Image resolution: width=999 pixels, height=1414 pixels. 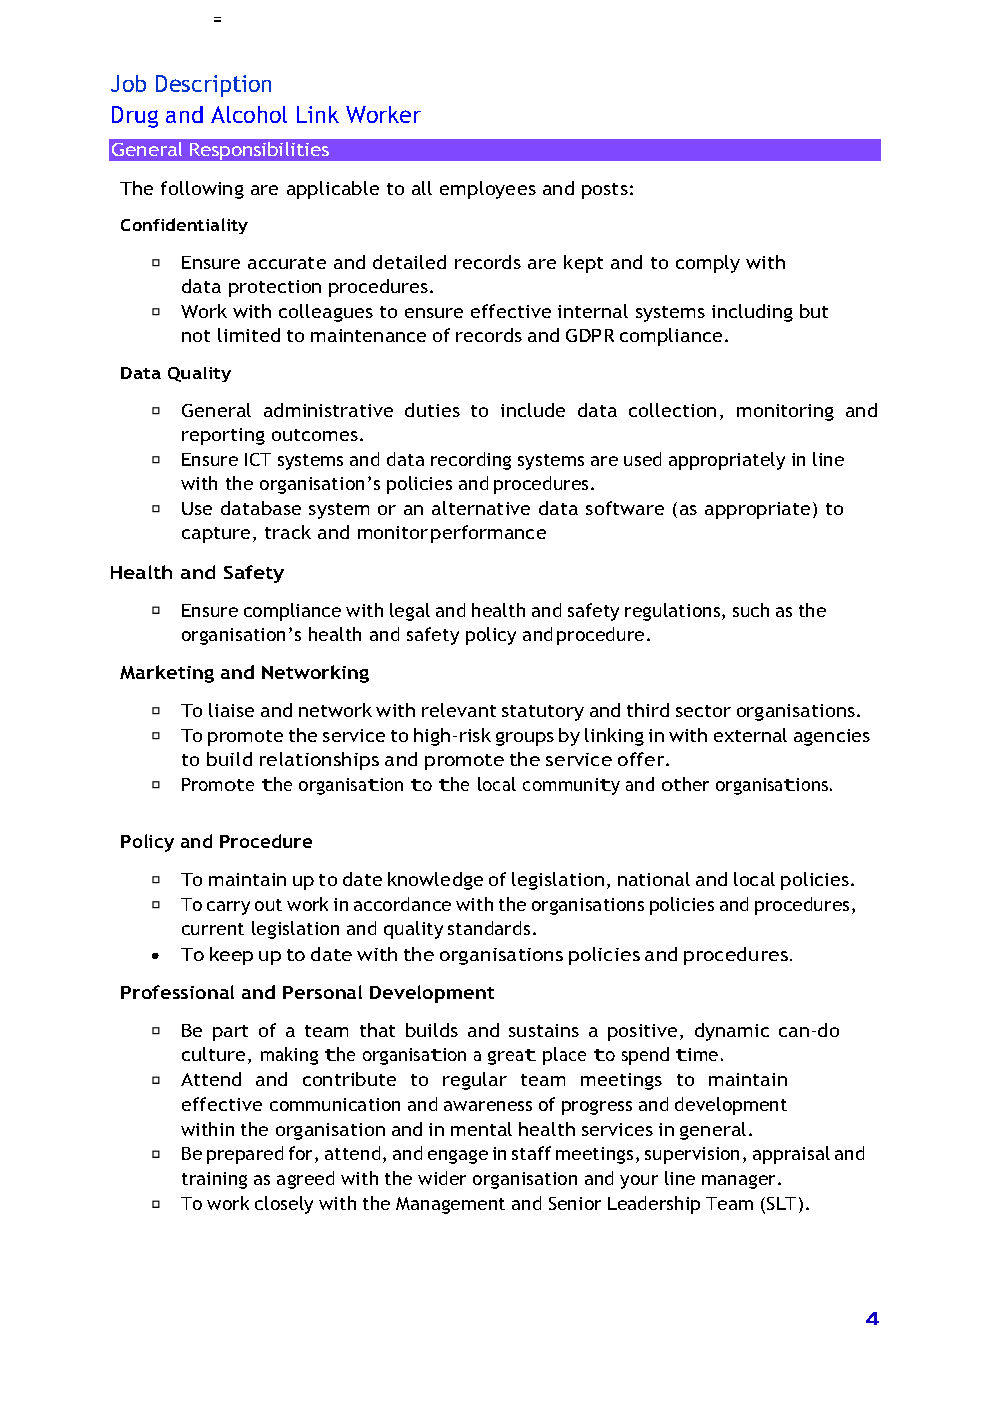 I want to click on manager, so click(x=740, y=1182).
